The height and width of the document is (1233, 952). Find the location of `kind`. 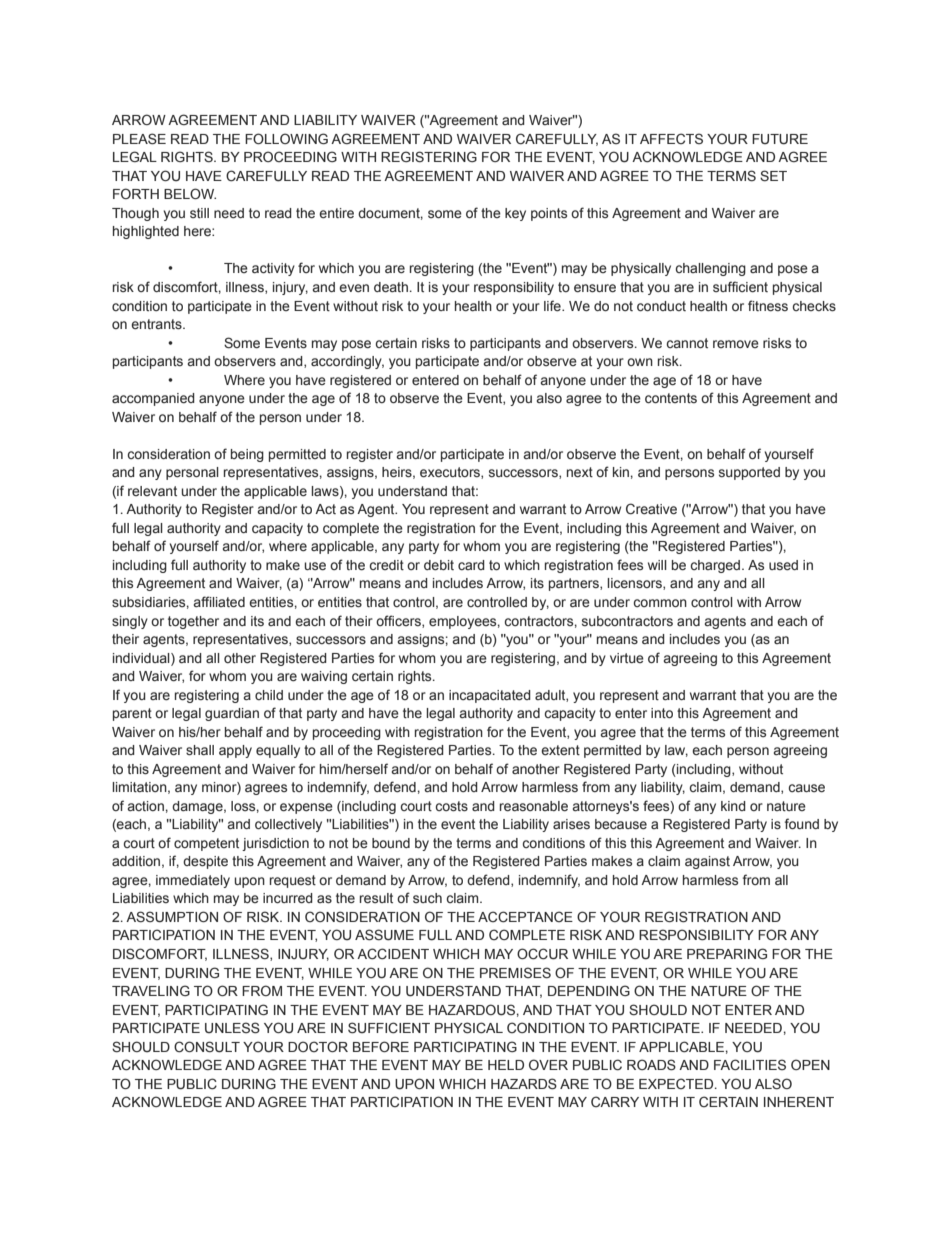

kind is located at coordinates (733, 806).
